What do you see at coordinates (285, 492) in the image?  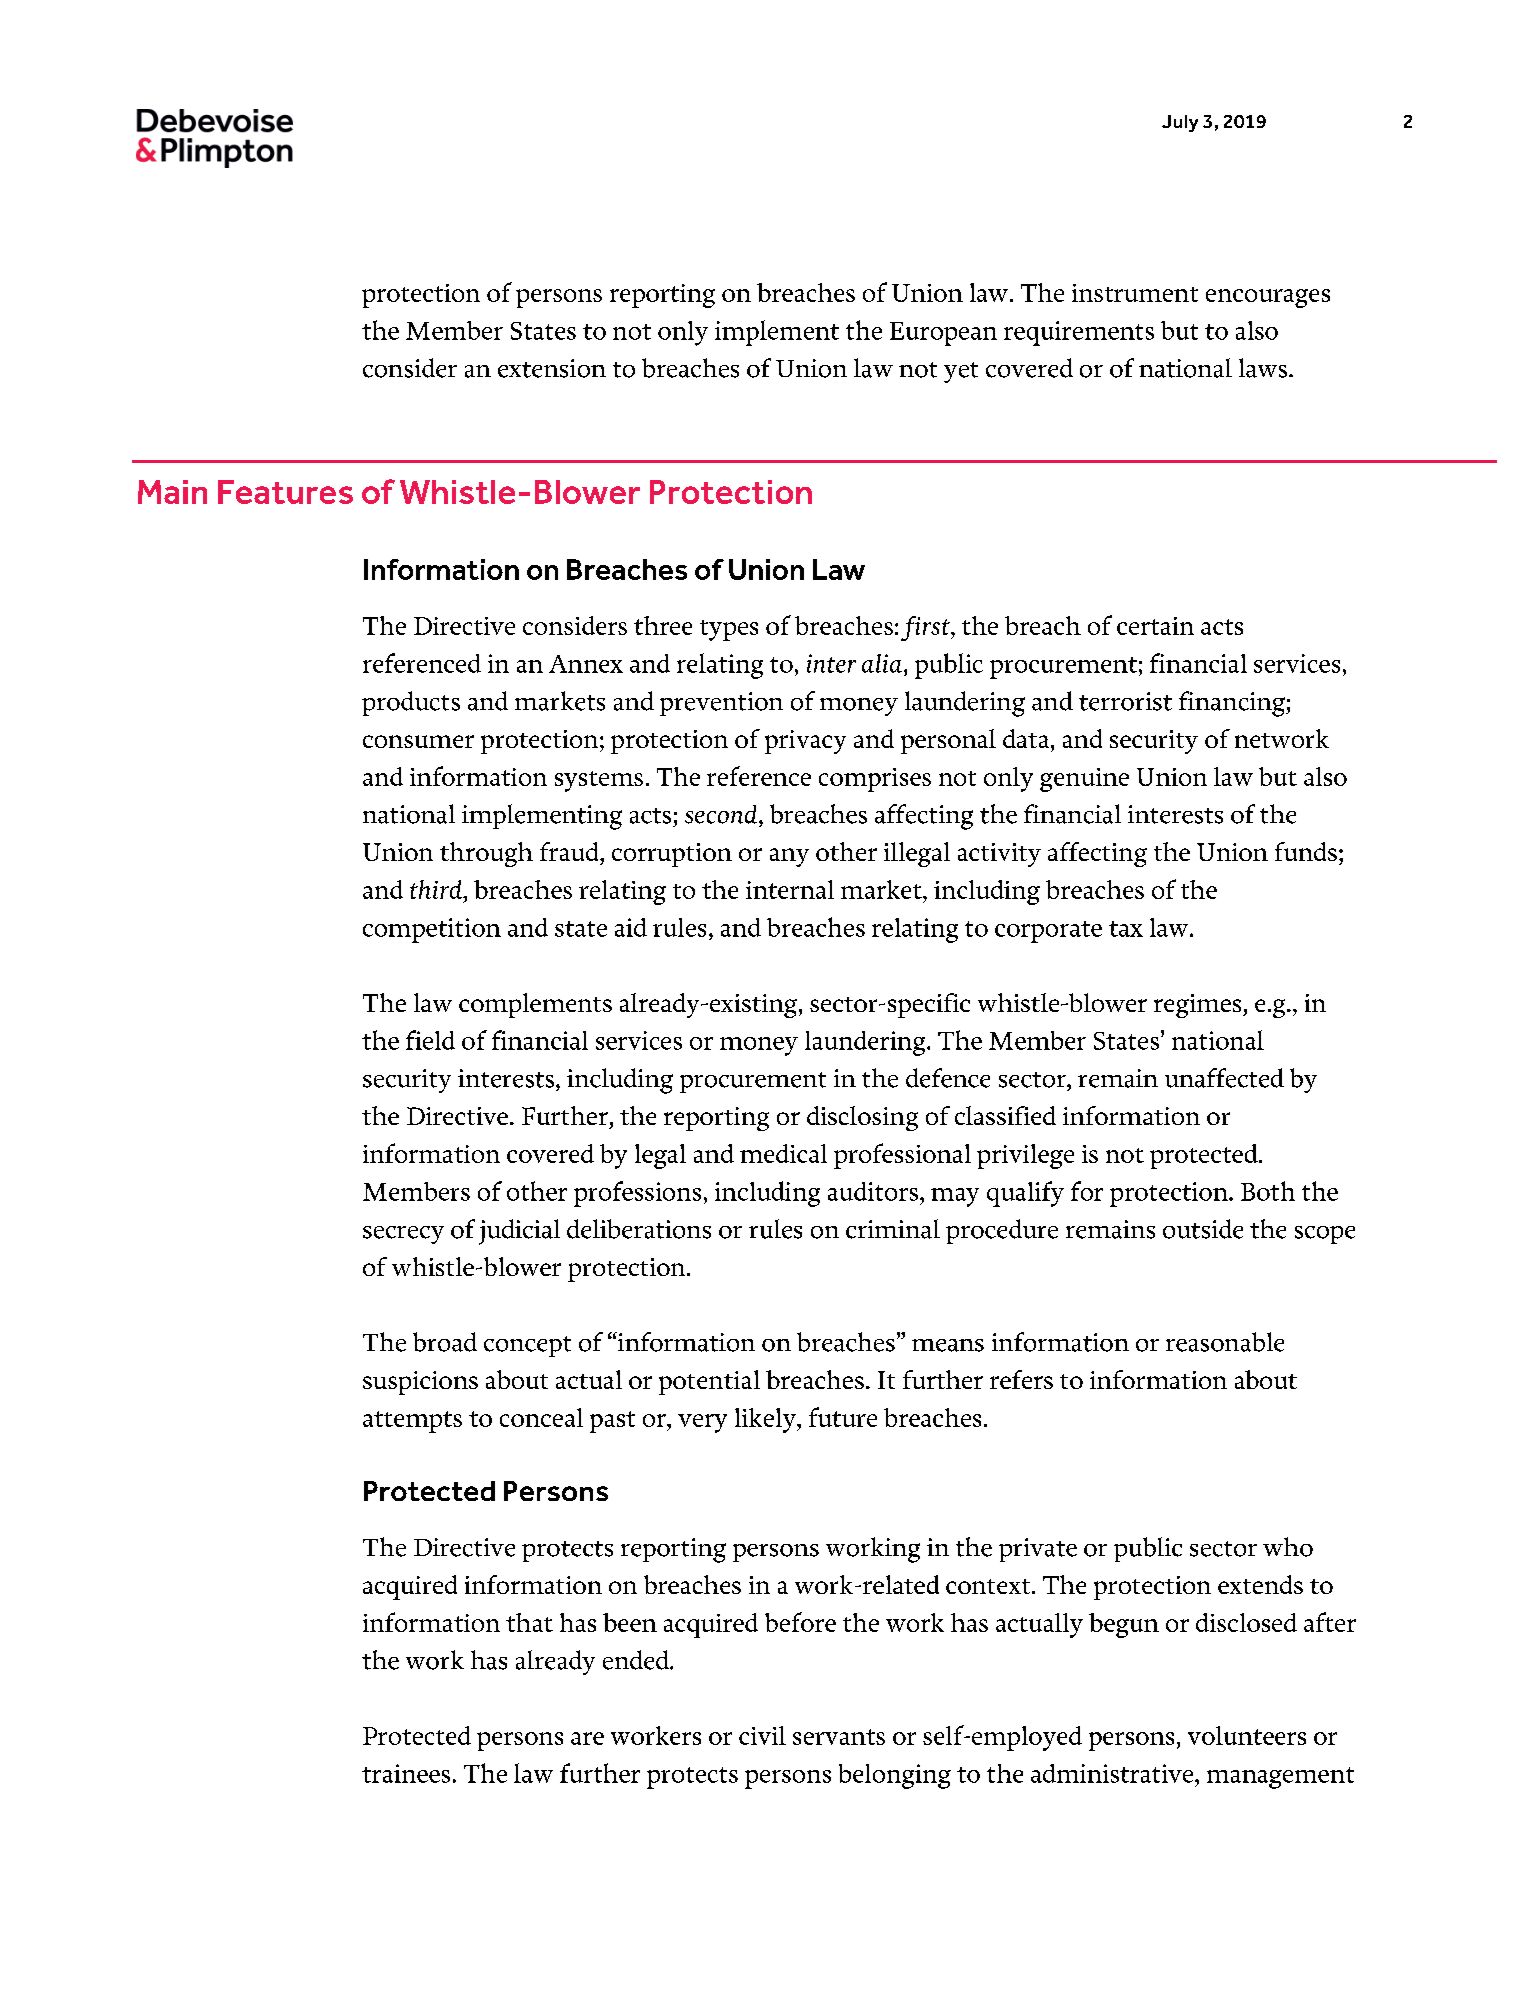 I see `Features` at bounding box center [285, 492].
